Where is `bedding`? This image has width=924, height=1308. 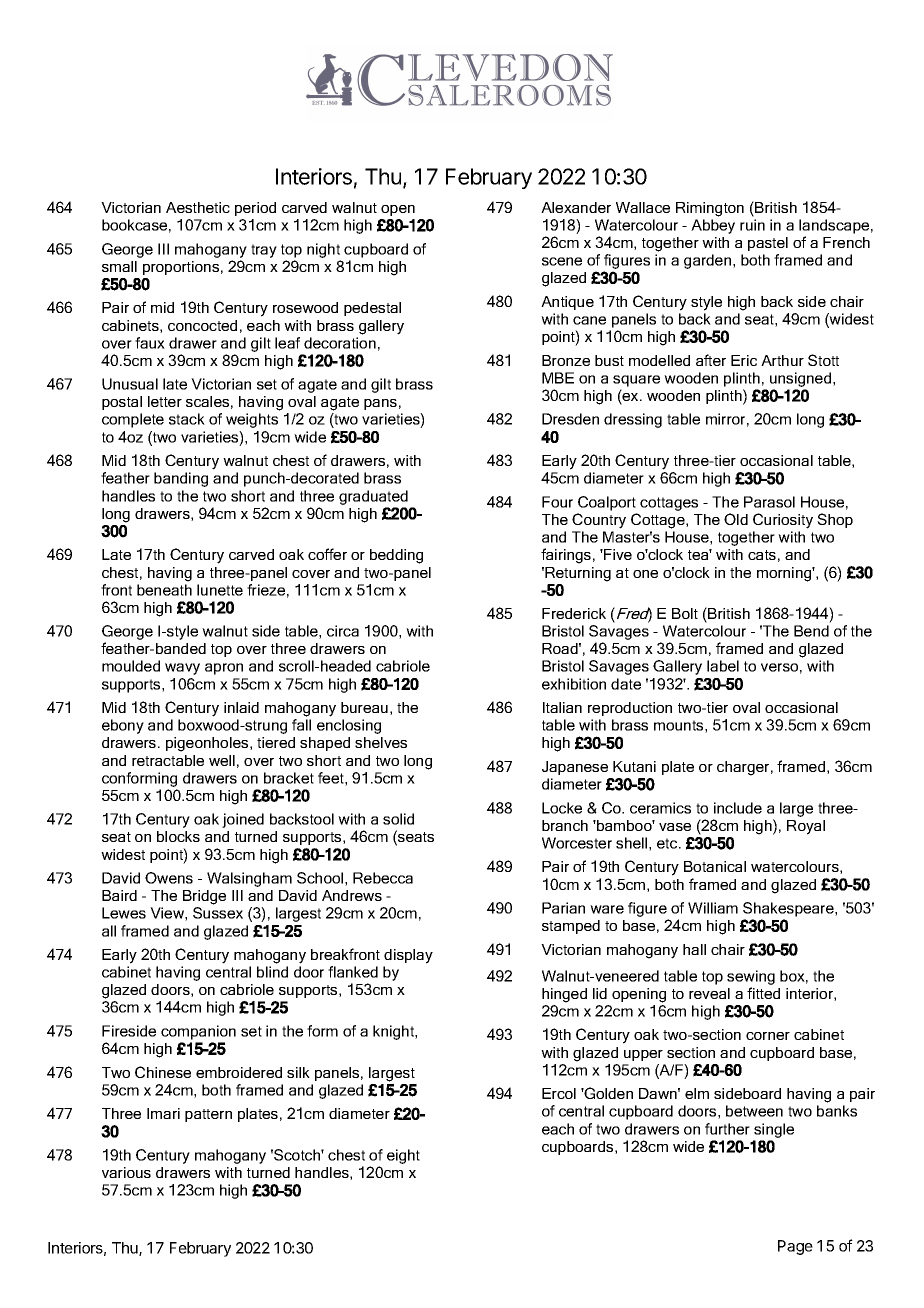
bedding is located at coordinates (396, 556).
